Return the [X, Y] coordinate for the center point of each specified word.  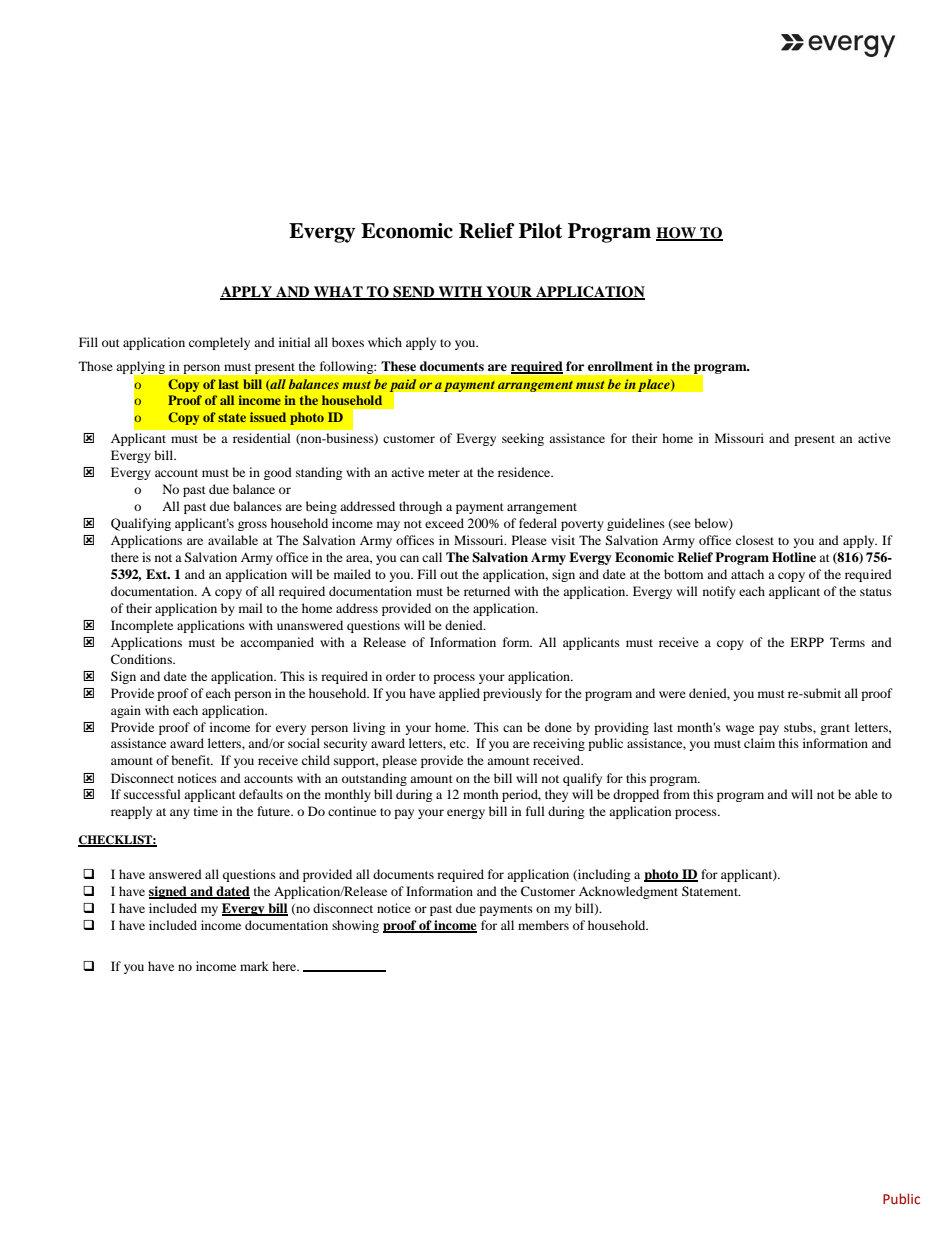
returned [487, 591]
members [543, 925]
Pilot [540, 231]
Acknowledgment [628, 892]
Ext [158, 574]
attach [747, 574]
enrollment [620, 366]
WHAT [338, 292]
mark [254, 966]
